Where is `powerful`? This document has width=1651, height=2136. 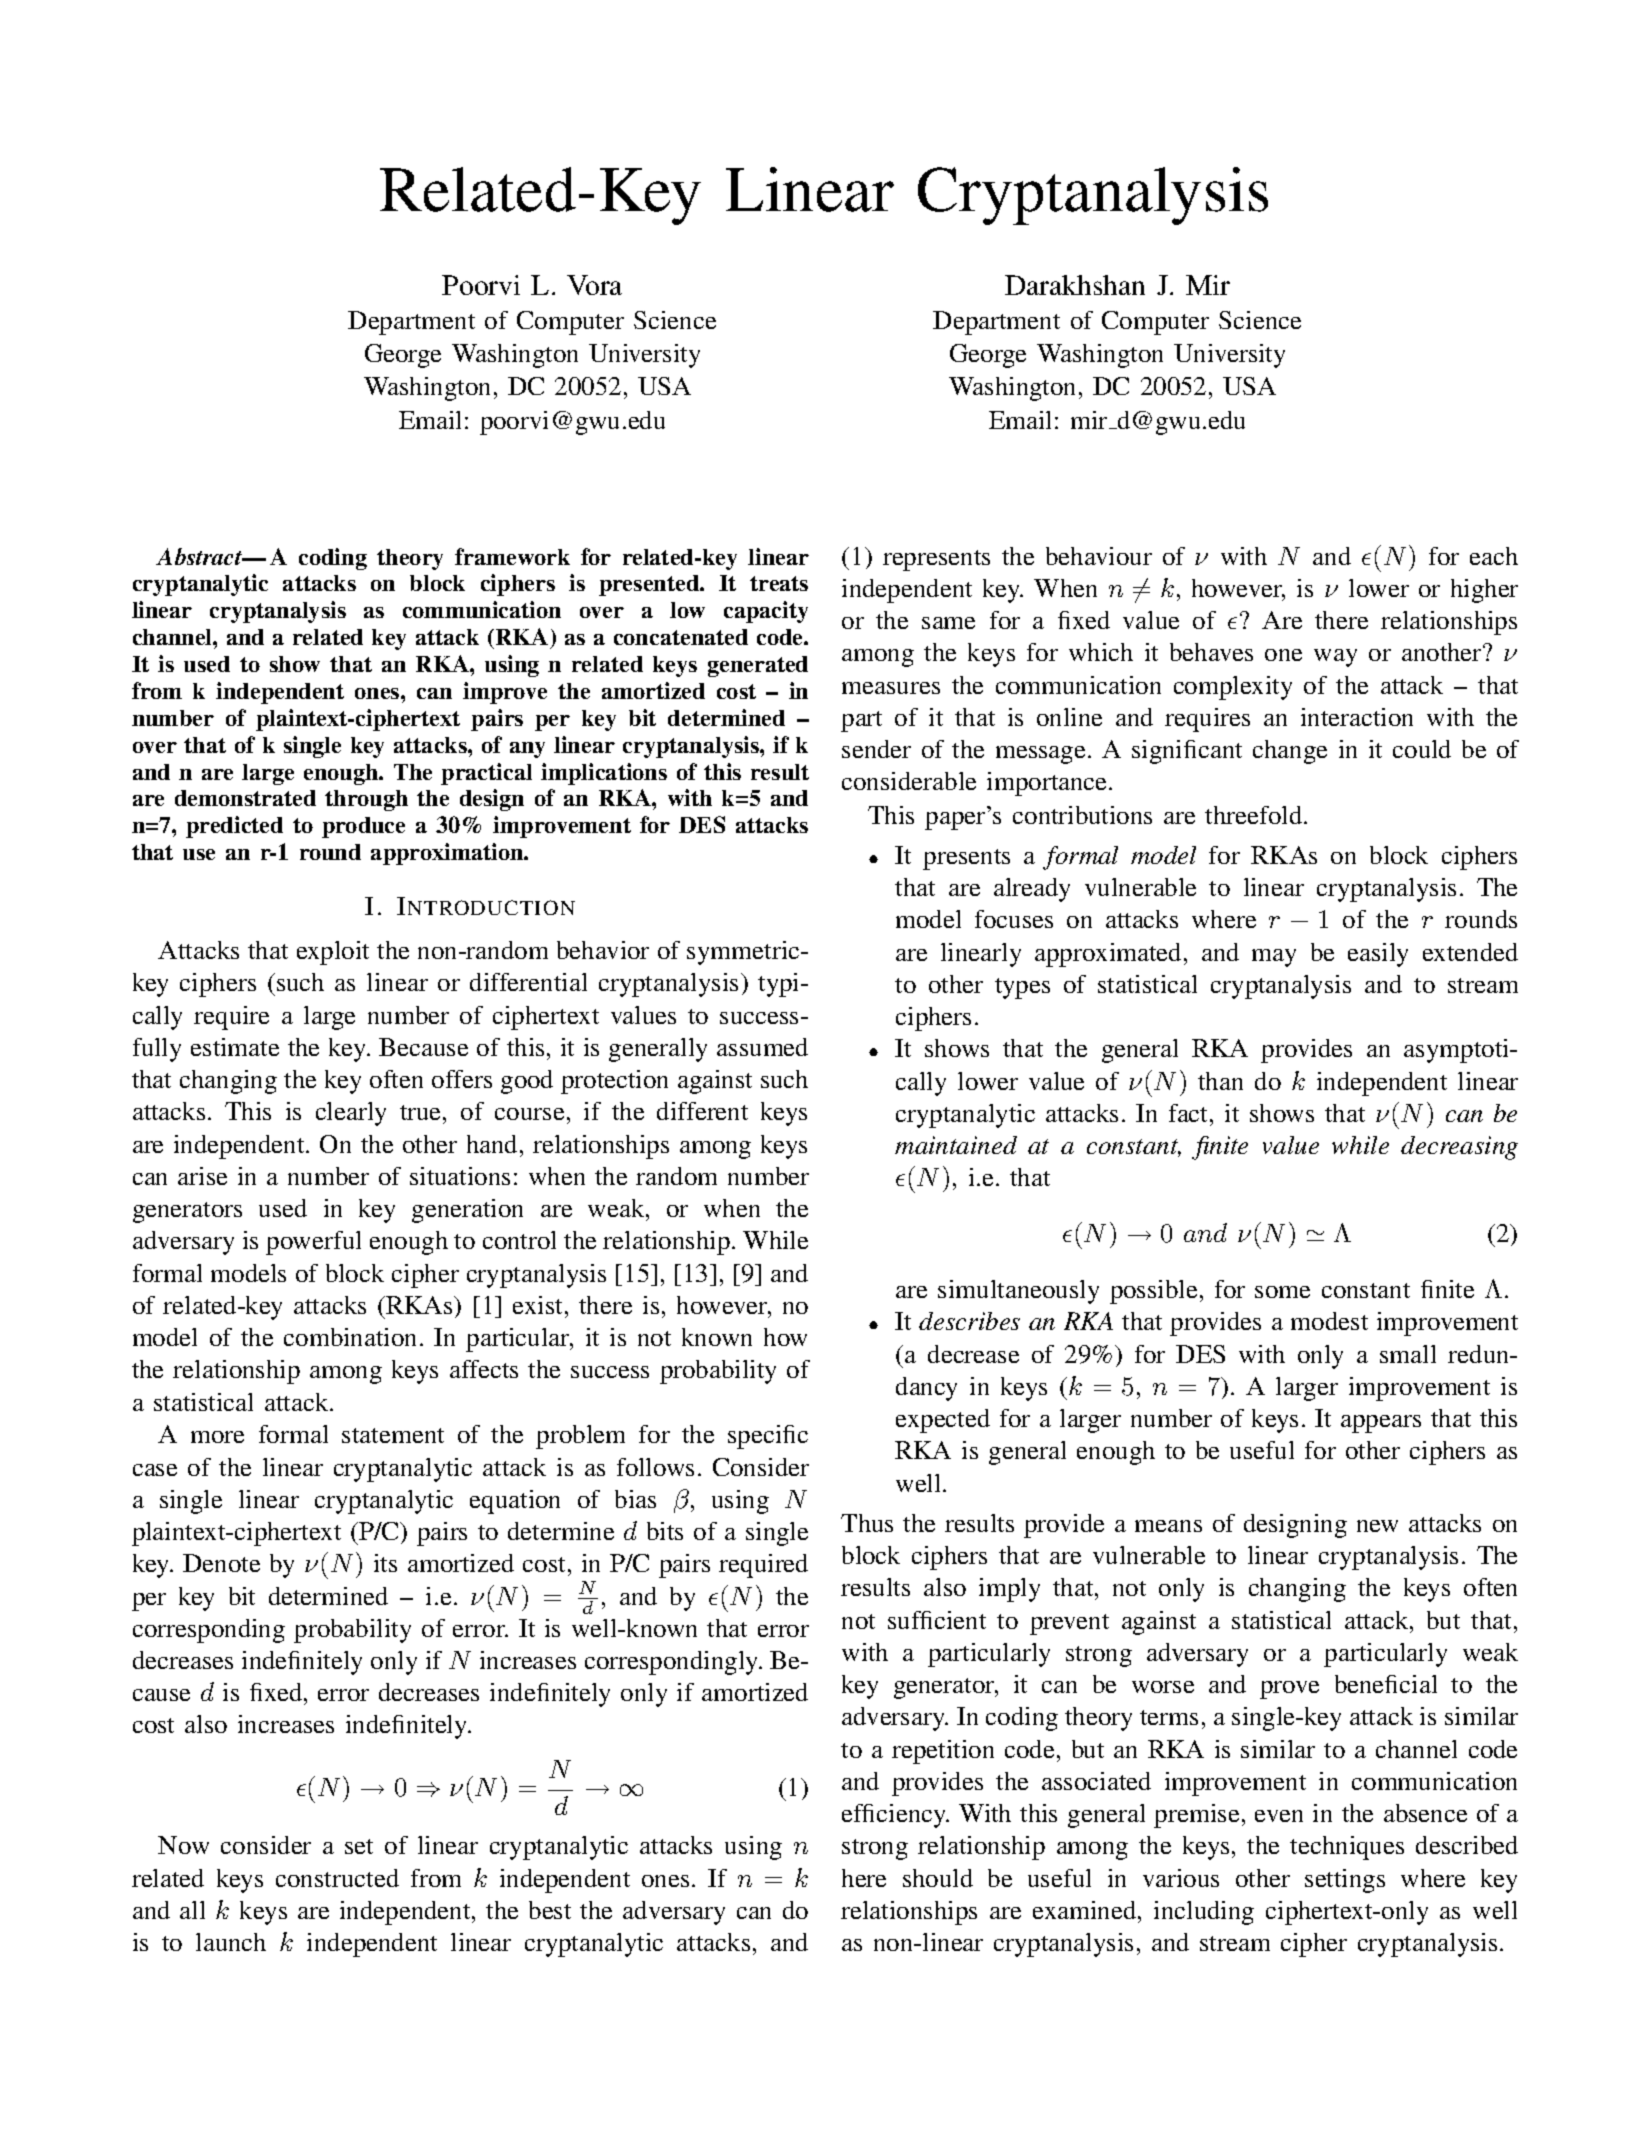 powerful is located at coordinates (313, 1243).
